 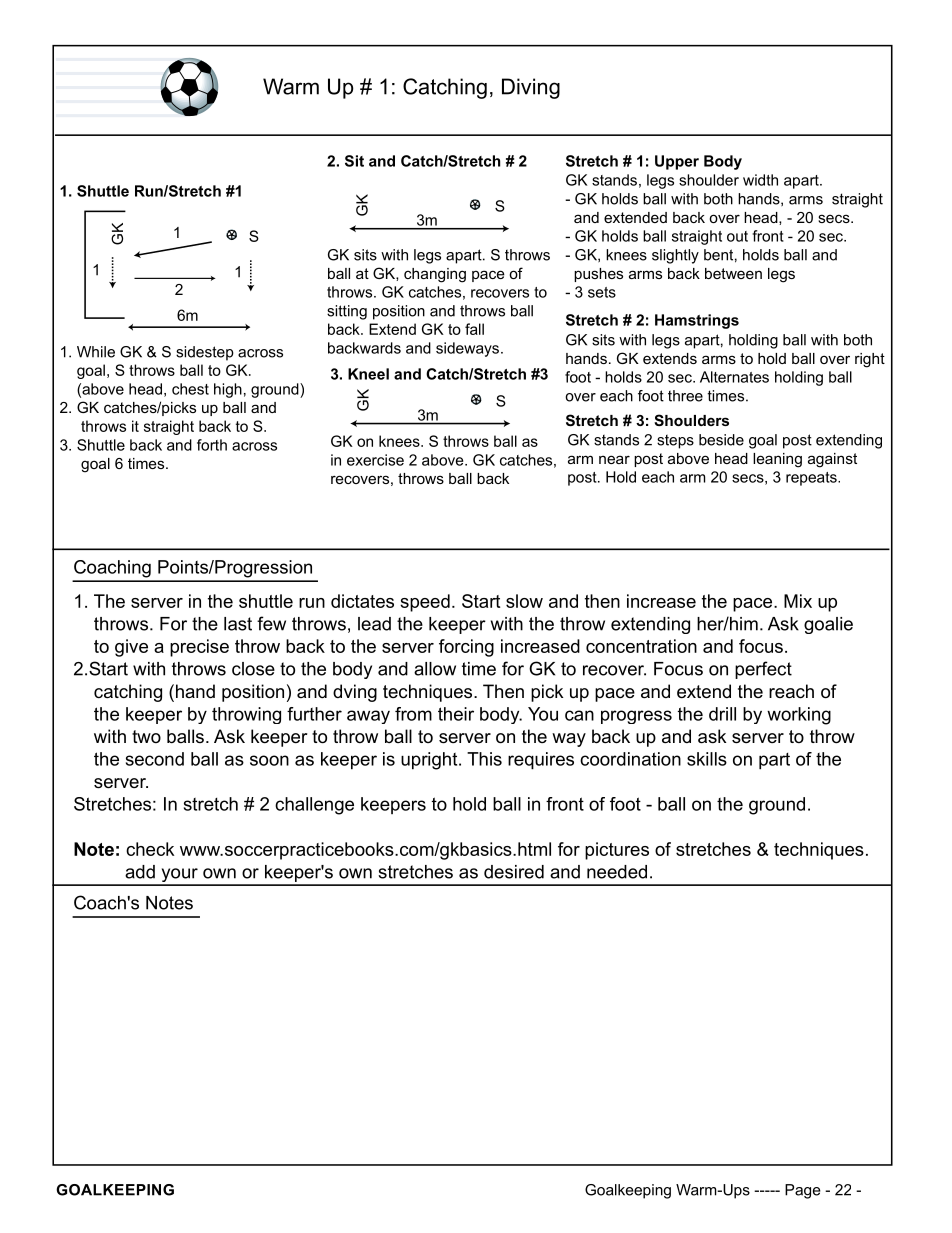 I want to click on your, so click(x=179, y=876).
